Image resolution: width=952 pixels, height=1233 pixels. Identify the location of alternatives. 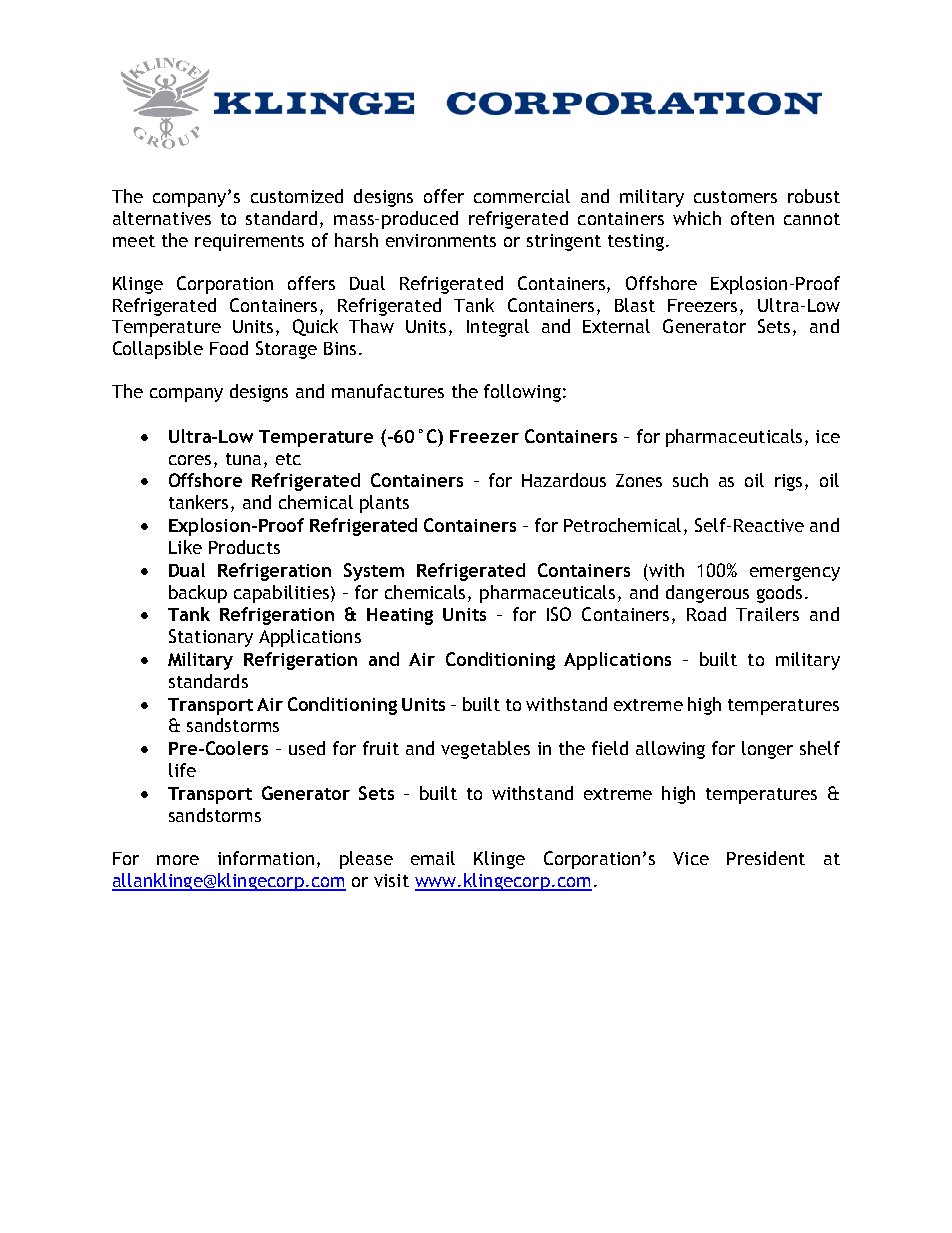
(162, 218).
